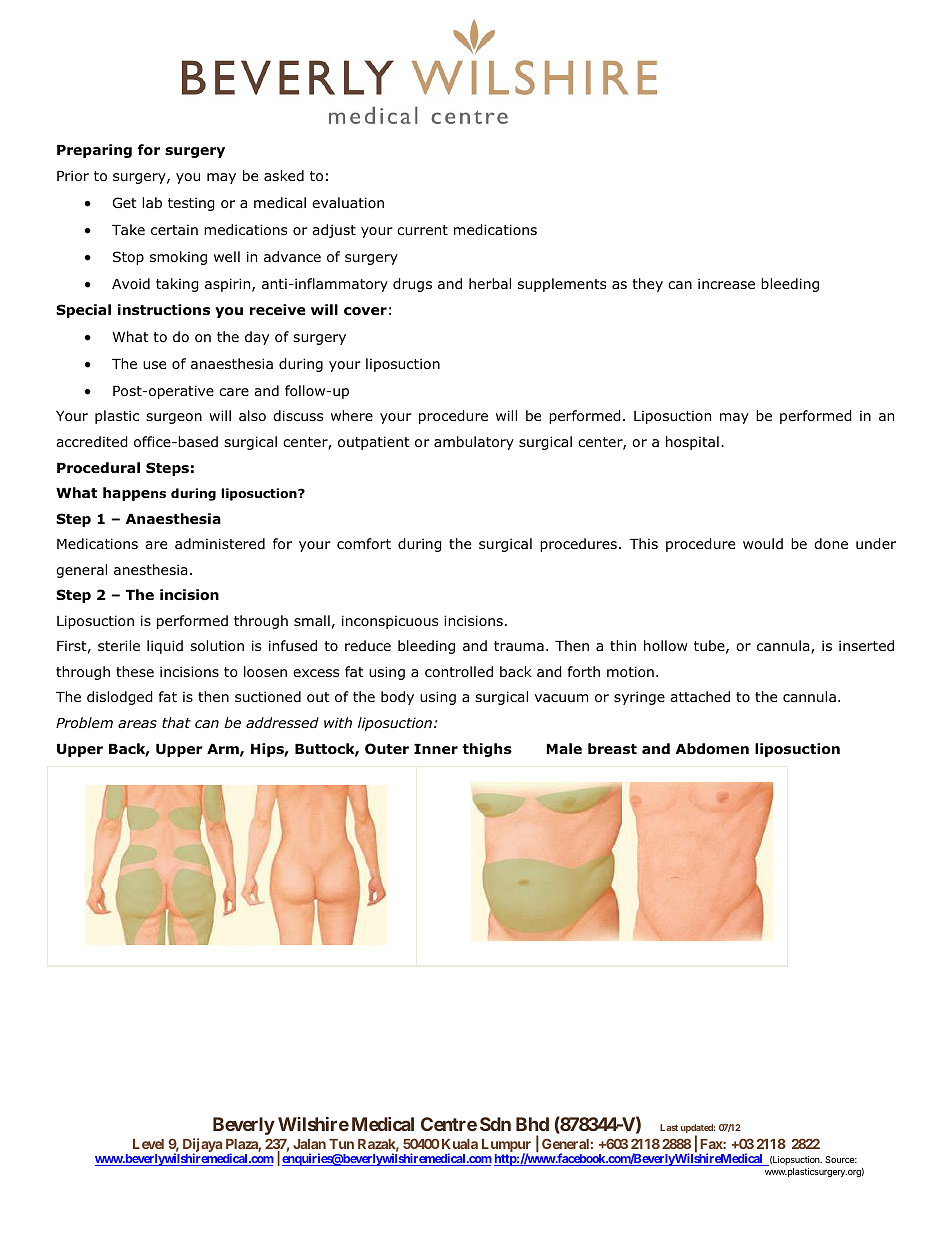  Describe the element at coordinates (712, 749) in the page. I see `Abdomen` at that location.
